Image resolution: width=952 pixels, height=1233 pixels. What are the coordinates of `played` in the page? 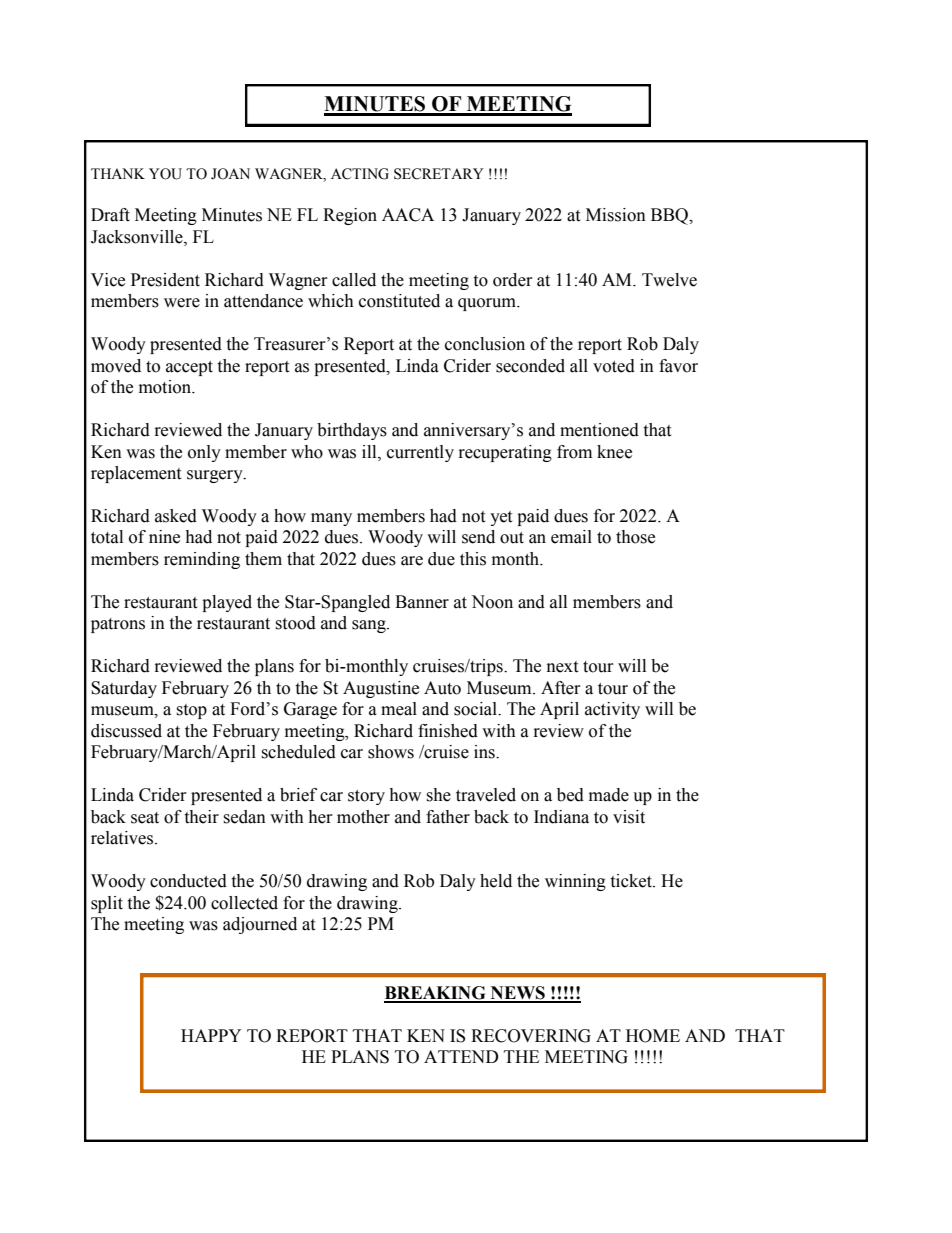 It's located at (227, 603).
